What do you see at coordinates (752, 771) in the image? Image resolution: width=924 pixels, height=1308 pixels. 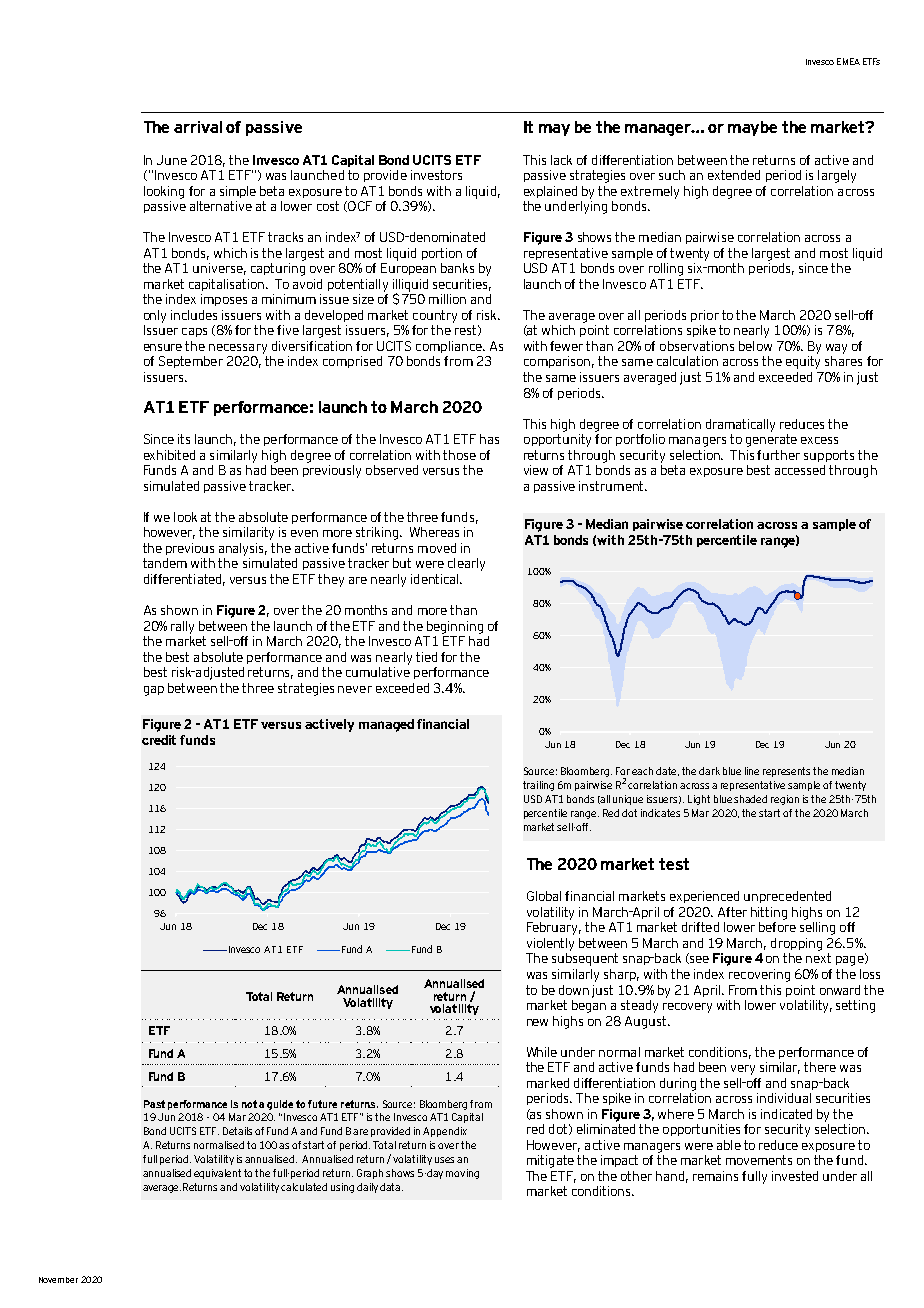 I see `line` at bounding box center [752, 771].
